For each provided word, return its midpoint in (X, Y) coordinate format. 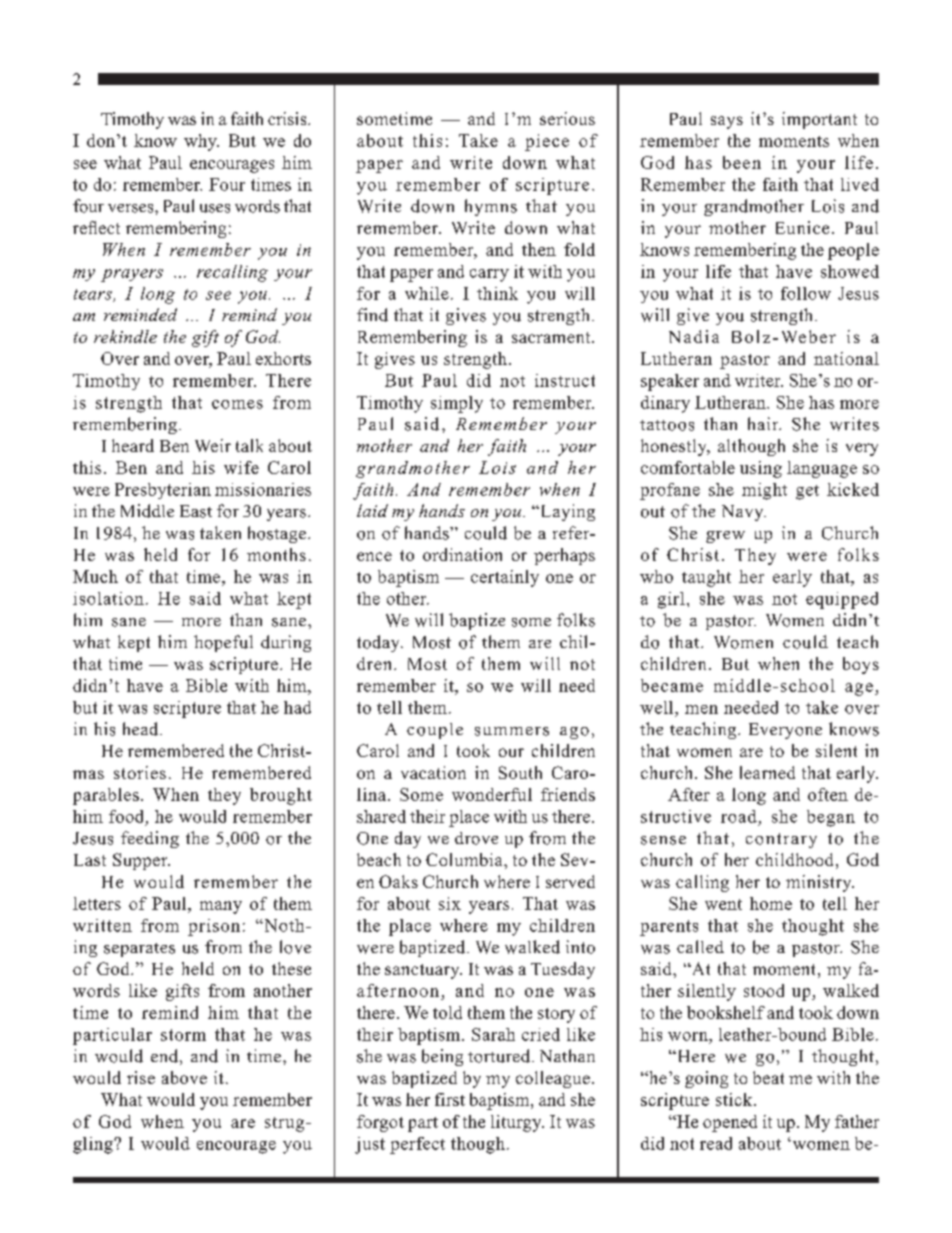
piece (547, 142)
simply (457, 404)
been (742, 162)
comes (237, 404)
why (201, 142)
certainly (505, 578)
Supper (141, 861)
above (184, 1077)
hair (764, 423)
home (771, 903)
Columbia (465, 859)
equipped (842, 600)
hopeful (223, 643)
